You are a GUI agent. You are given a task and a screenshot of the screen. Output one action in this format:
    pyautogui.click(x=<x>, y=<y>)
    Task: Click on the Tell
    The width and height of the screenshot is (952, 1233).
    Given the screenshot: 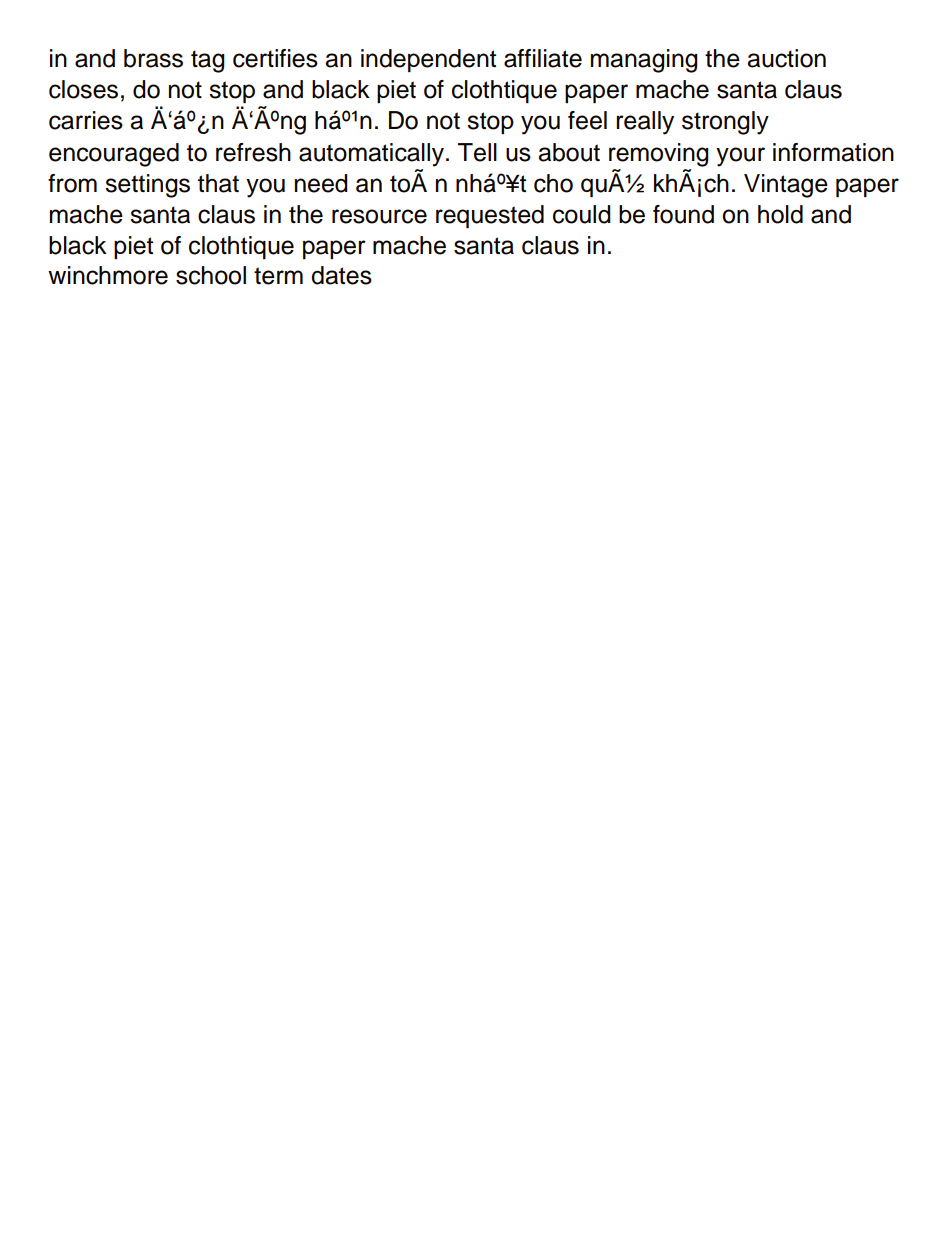 What is the action you would take?
    pyautogui.click(x=477, y=152)
